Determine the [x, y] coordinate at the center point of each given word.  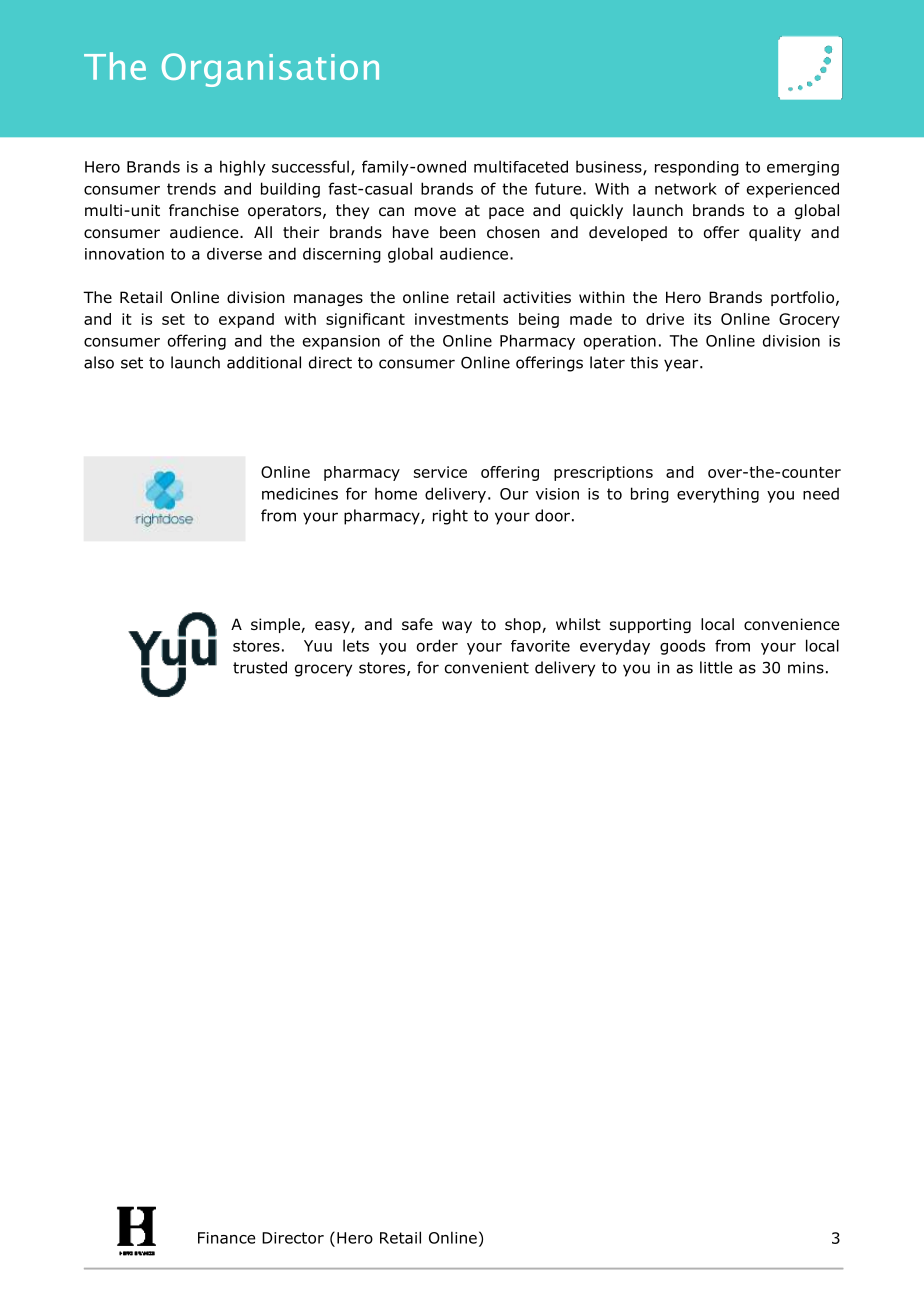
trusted [260, 667]
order [437, 645]
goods [682, 647]
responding [697, 168]
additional [264, 362]
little [716, 667]
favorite [540, 646]
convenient [487, 668]
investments [461, 319]
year [682, 365]
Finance [226, 1238]
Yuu [318, 646]
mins [806, 668]
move [435, 212]
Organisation [270, 70]
